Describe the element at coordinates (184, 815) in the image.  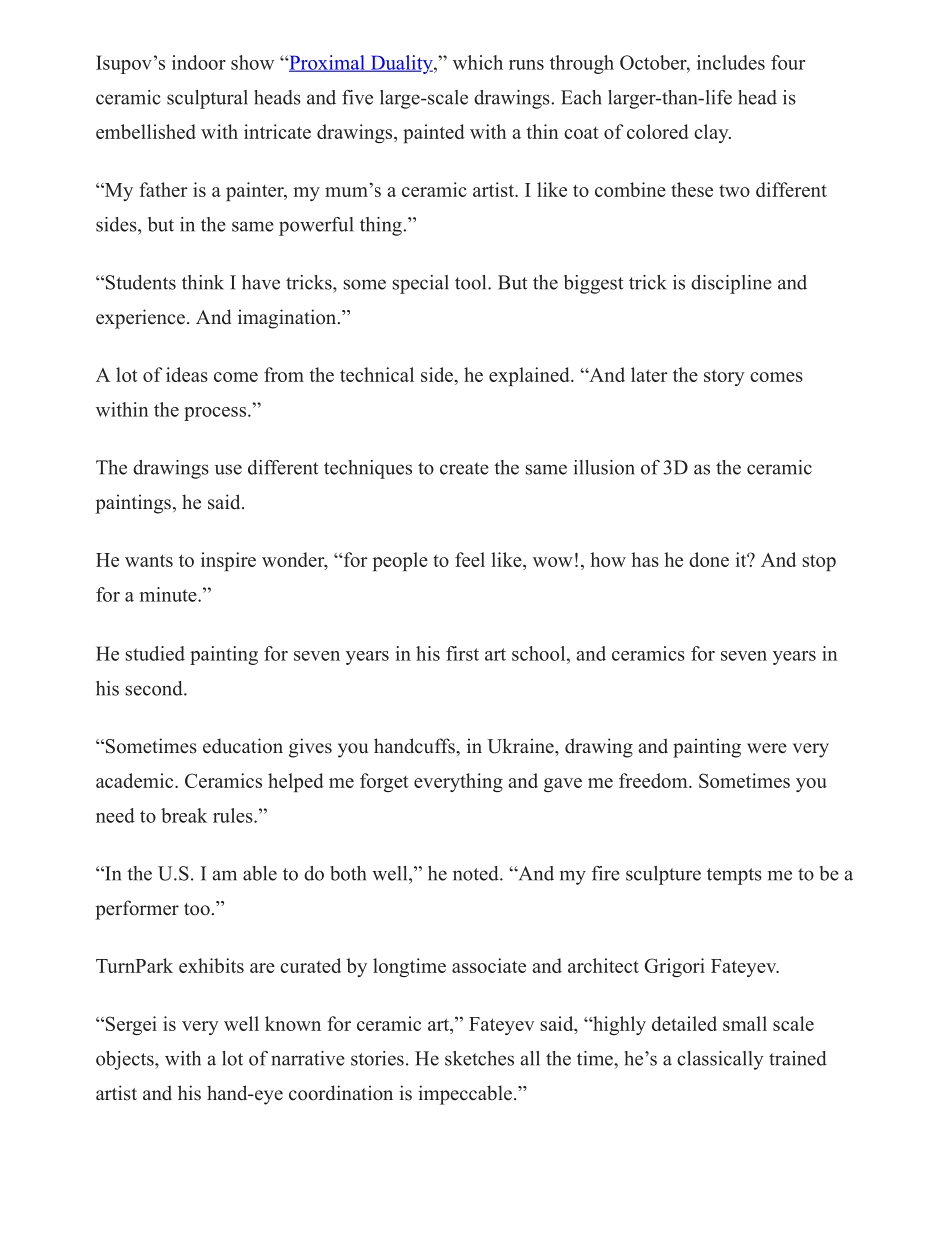
I see `break` at that location.
